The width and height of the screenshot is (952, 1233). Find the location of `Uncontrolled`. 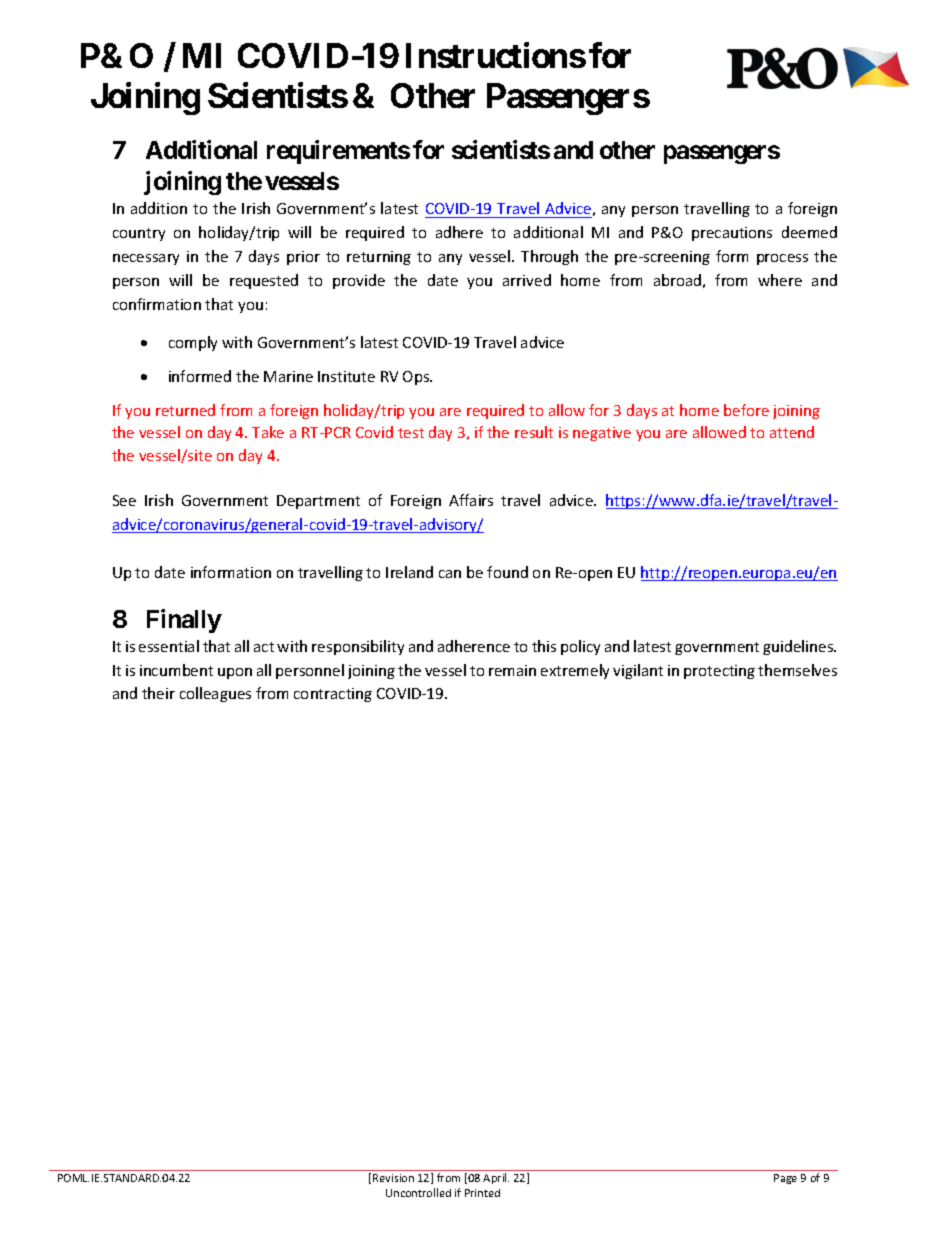

Uncontrolled is located at coordinates (418, 1192).
